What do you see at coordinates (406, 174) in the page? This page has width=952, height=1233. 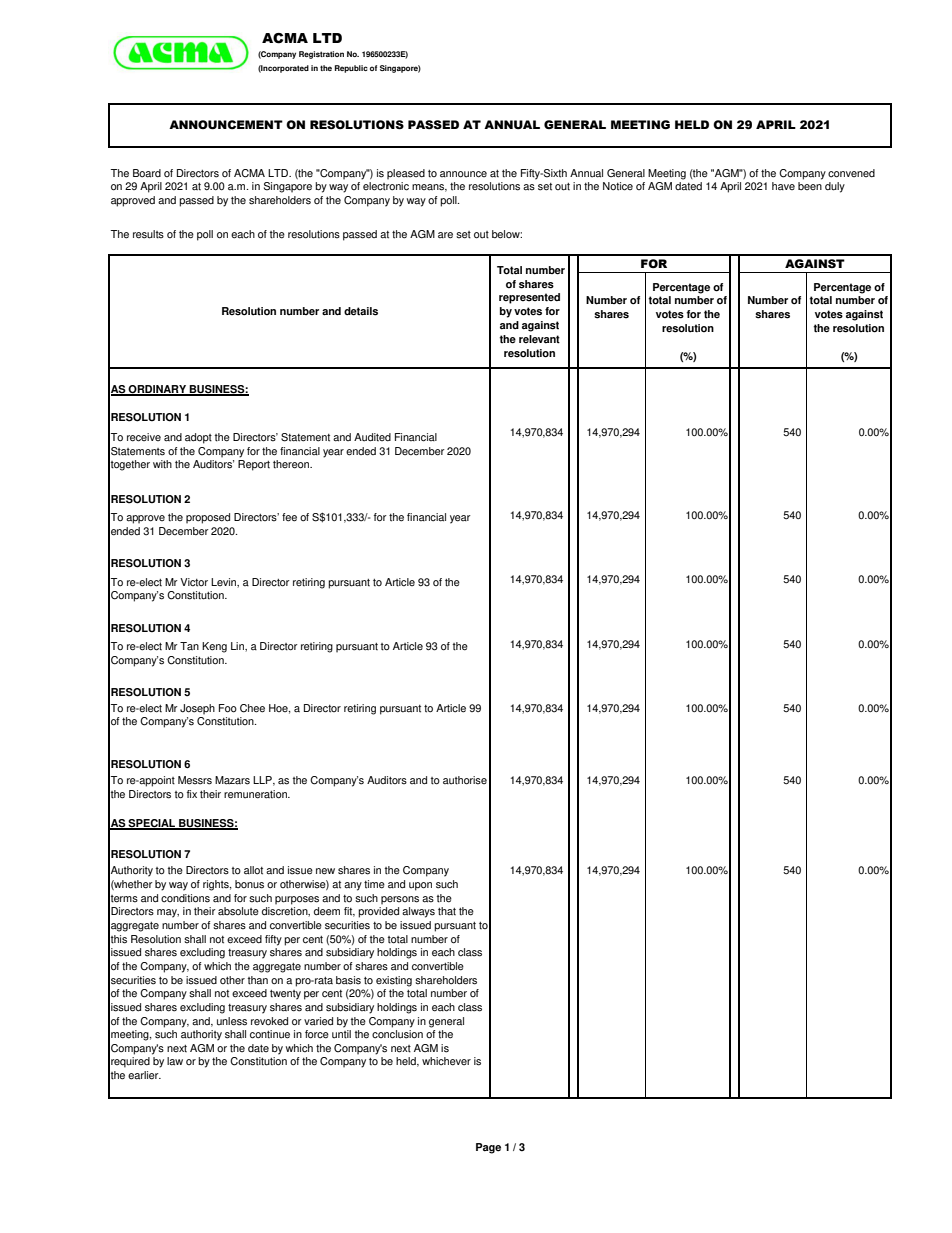 I see `pleased` at bounding box center [406, 174].
